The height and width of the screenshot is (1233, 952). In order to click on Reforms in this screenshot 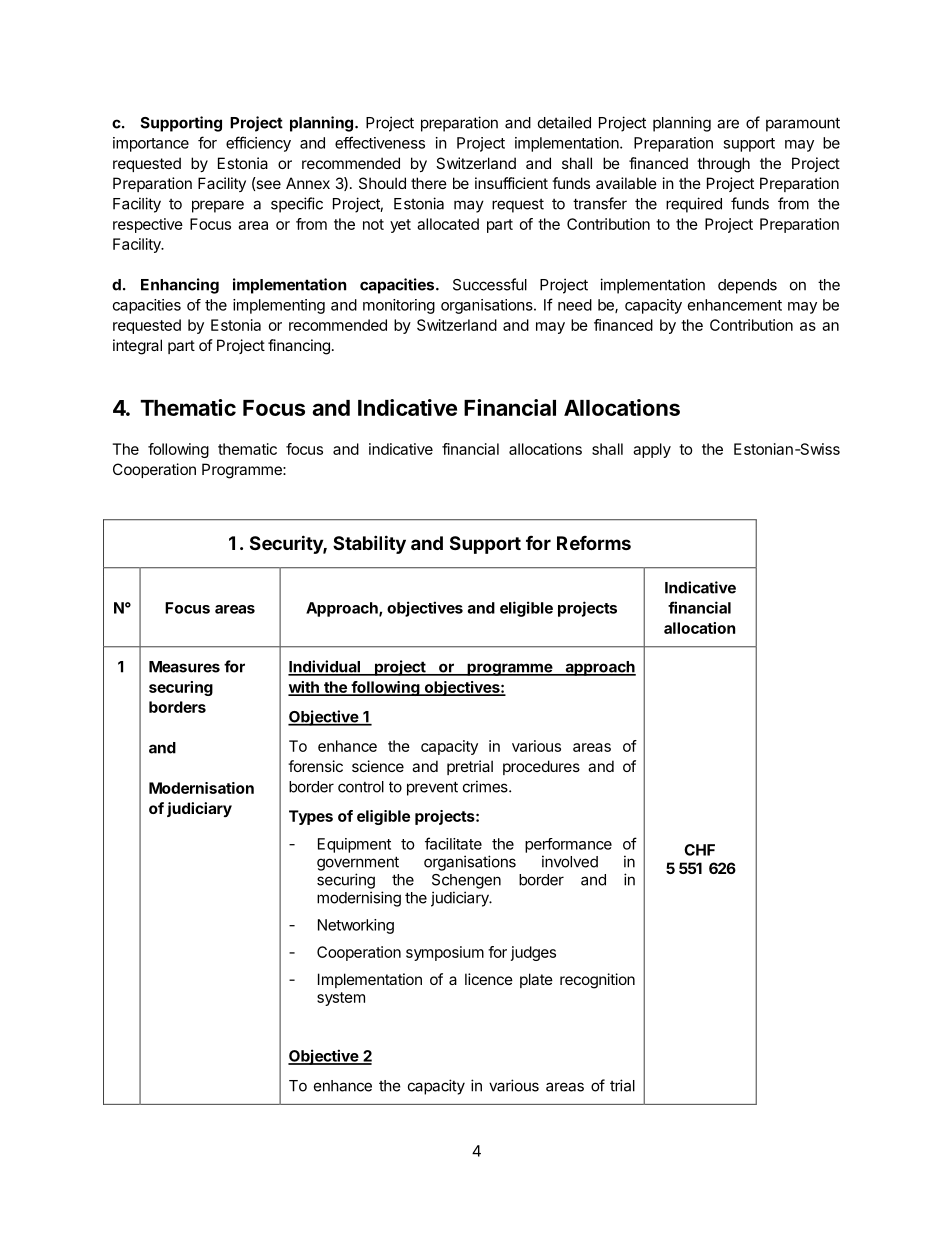, I will do `click(594, 543)`.
